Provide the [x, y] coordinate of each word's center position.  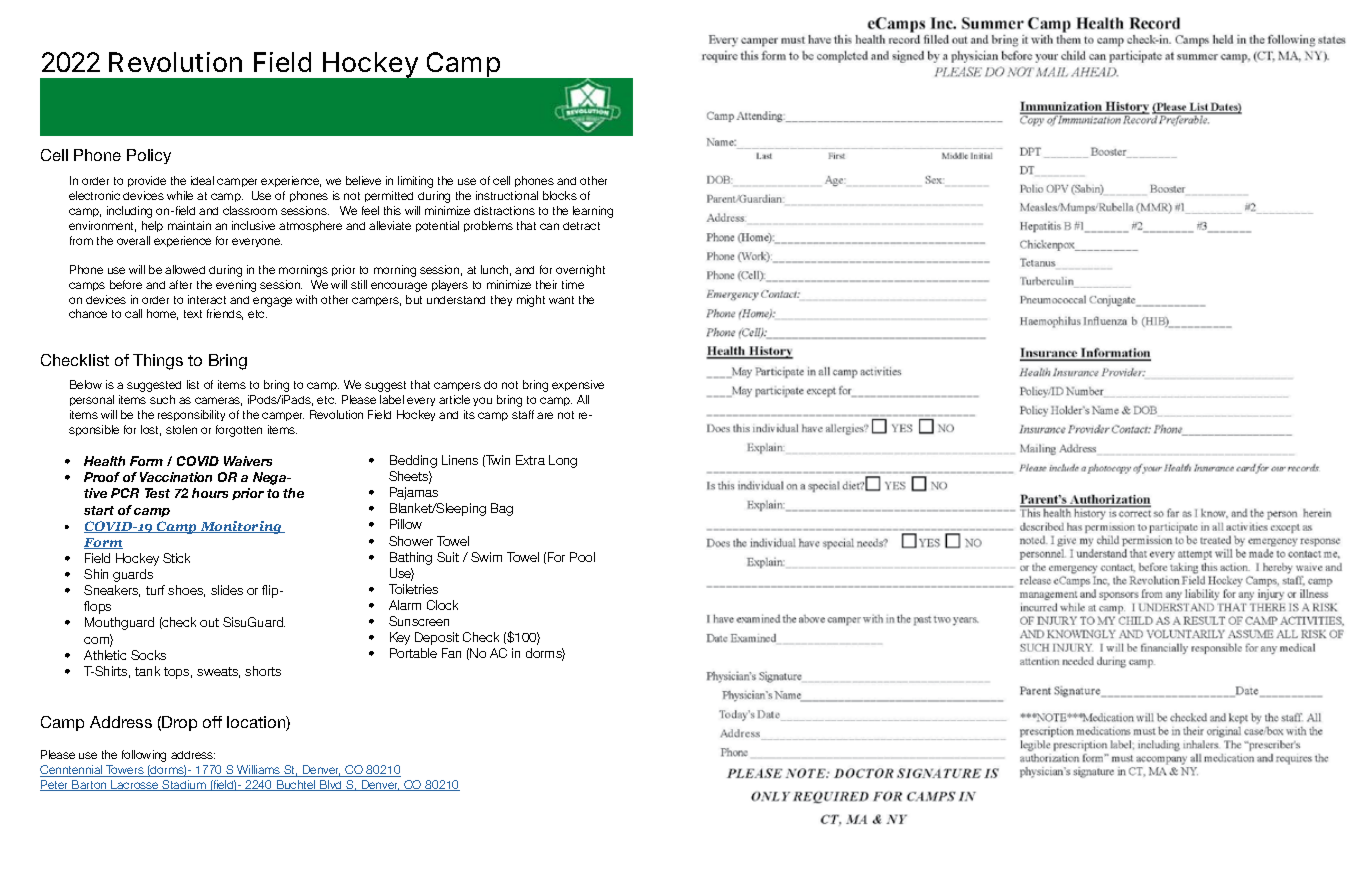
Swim [486, 557]
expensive [578, 385]
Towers [125, 771]
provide [147, 181]
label [392, 399]
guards [133, 575]
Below [86, 384]
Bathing [411, 558]
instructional [507, 195]
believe [363, 180]
